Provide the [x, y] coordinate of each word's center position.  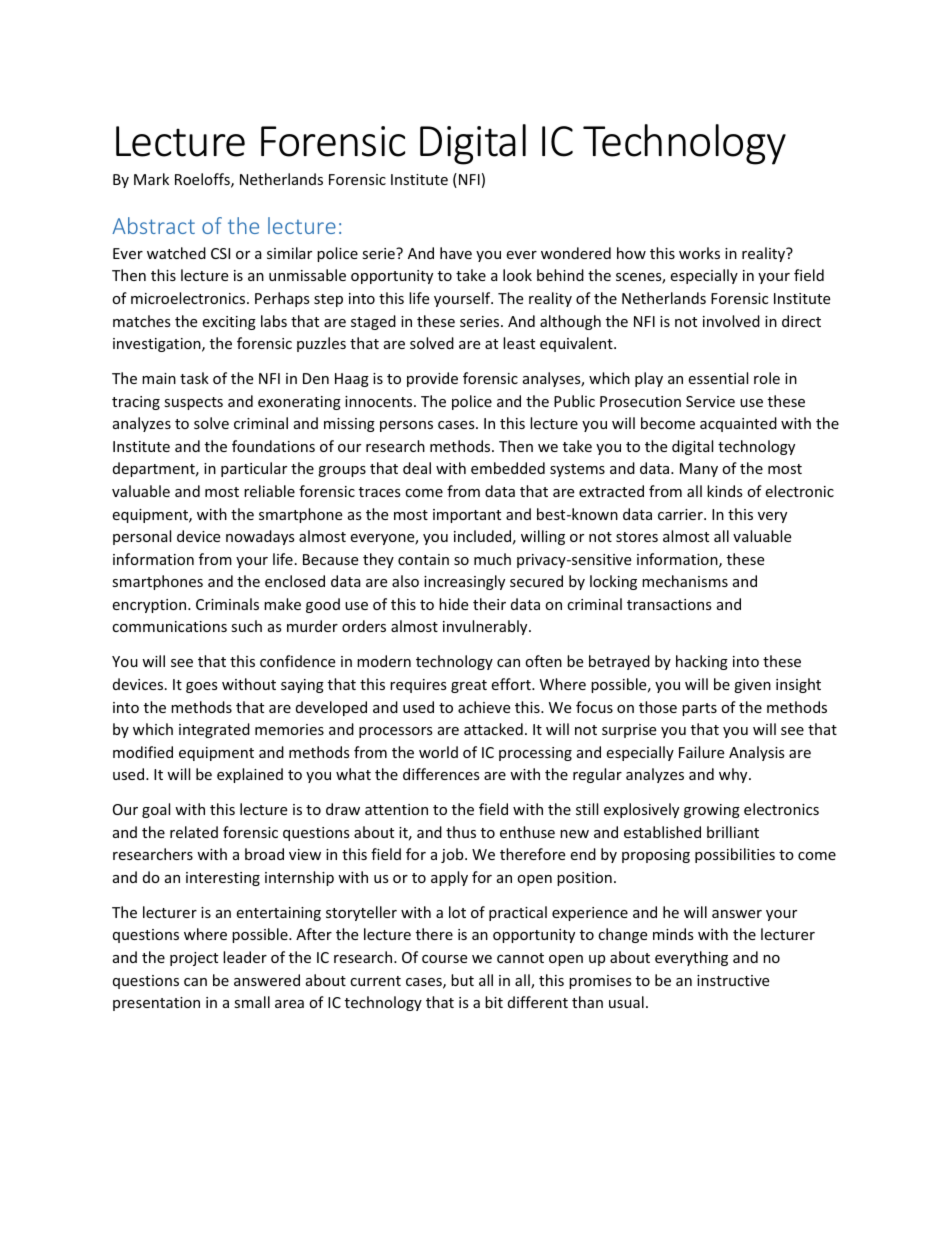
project [194, 959]
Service [710, 401]
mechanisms [685, 581]
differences [441, 774]
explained [250, 775]
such [246, 626]
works [699, 253]
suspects [193, 403]
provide [432, 379]
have [456, 253]
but [462, 980]
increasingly [464, 582]
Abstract [153, 225]
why [734, 775]
